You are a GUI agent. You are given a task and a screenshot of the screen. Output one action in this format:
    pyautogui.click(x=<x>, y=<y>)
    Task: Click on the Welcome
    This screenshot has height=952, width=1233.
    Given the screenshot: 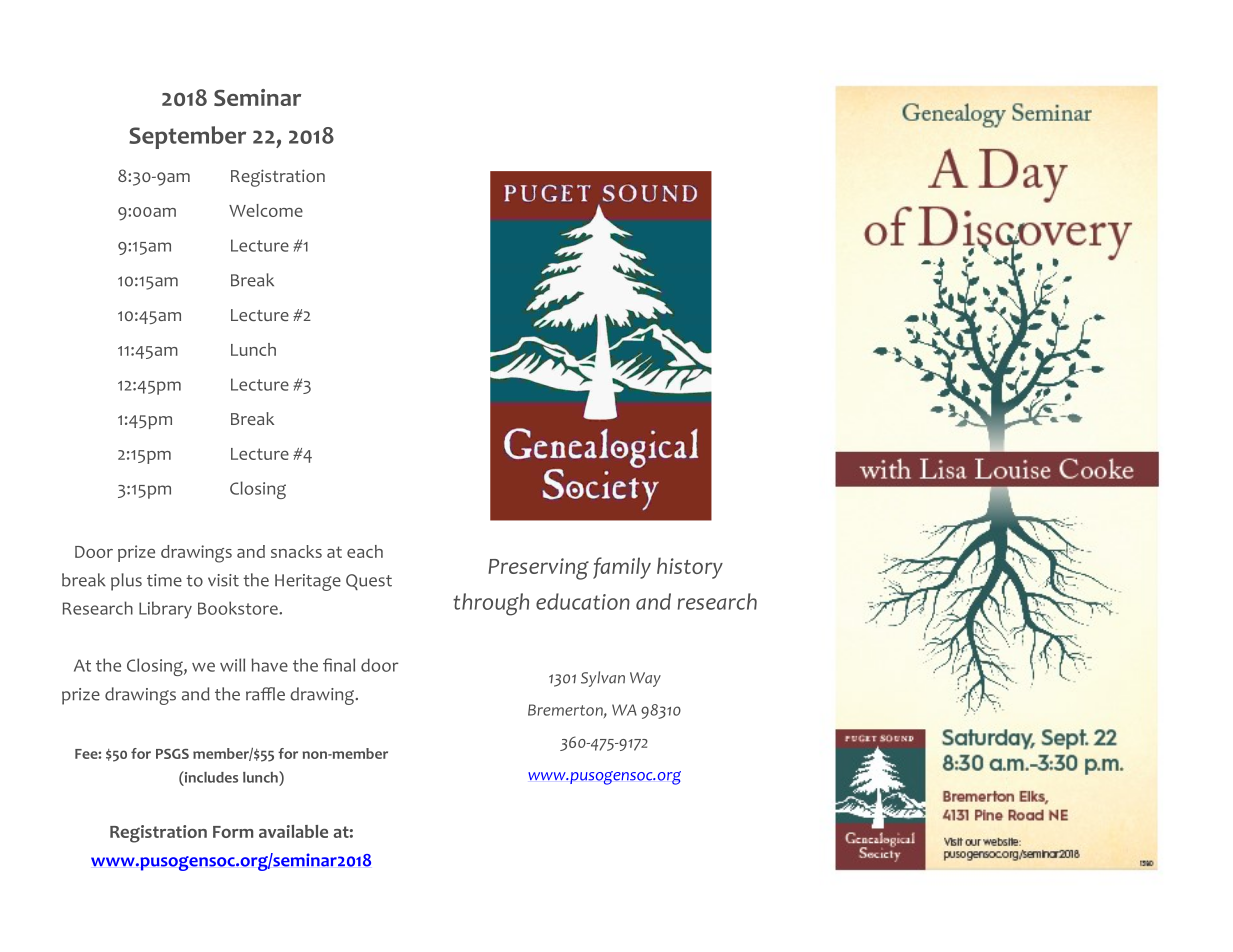 What is the action you would take?
    pyautogui.click(x=266, y=210)
